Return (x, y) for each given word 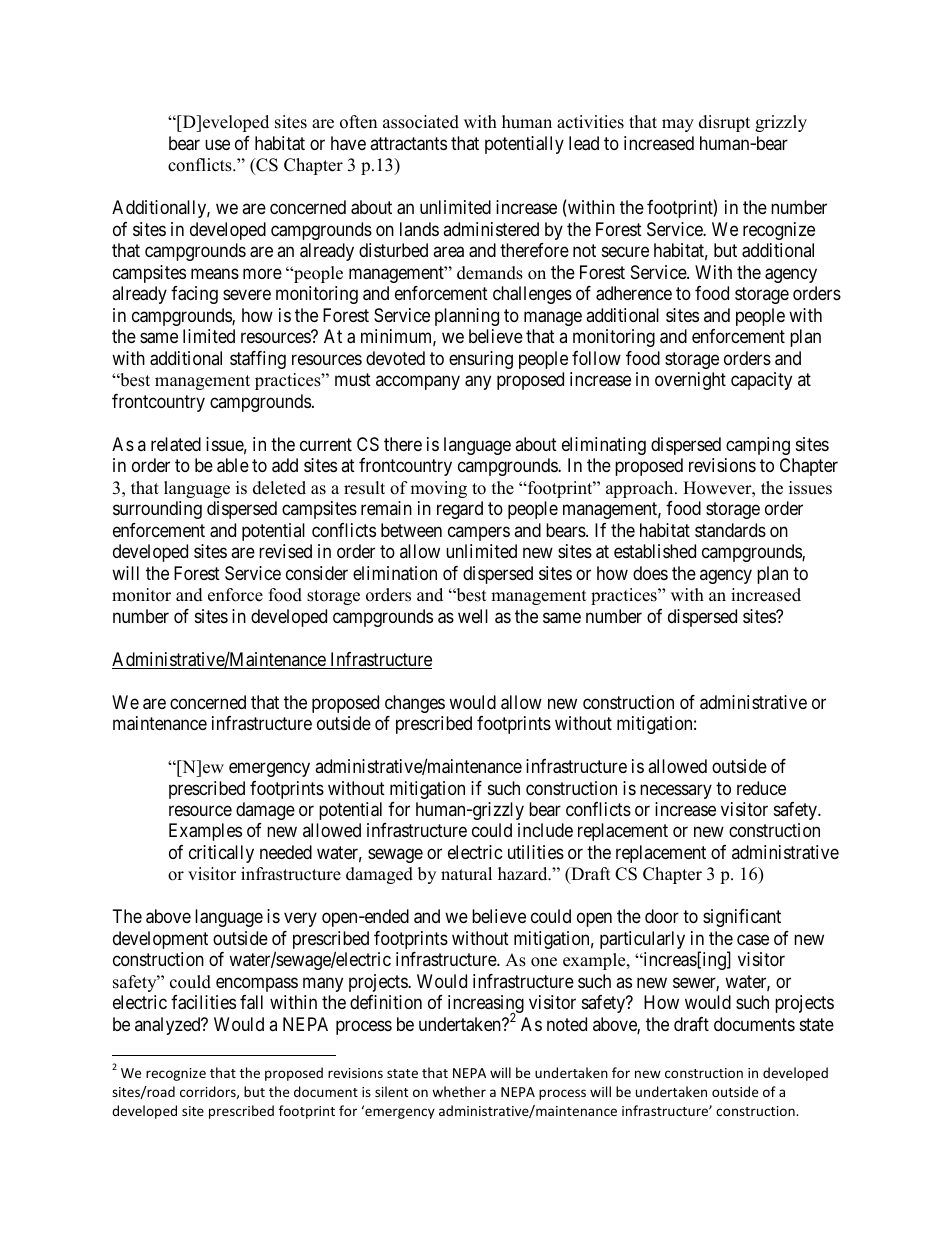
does (650, 573)
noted (567, 1024)
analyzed (169, 1026)
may (678, 125)
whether (459, 1091)
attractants (408, 144)
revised (285, 551)
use (217, 144)
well (473, 616)
